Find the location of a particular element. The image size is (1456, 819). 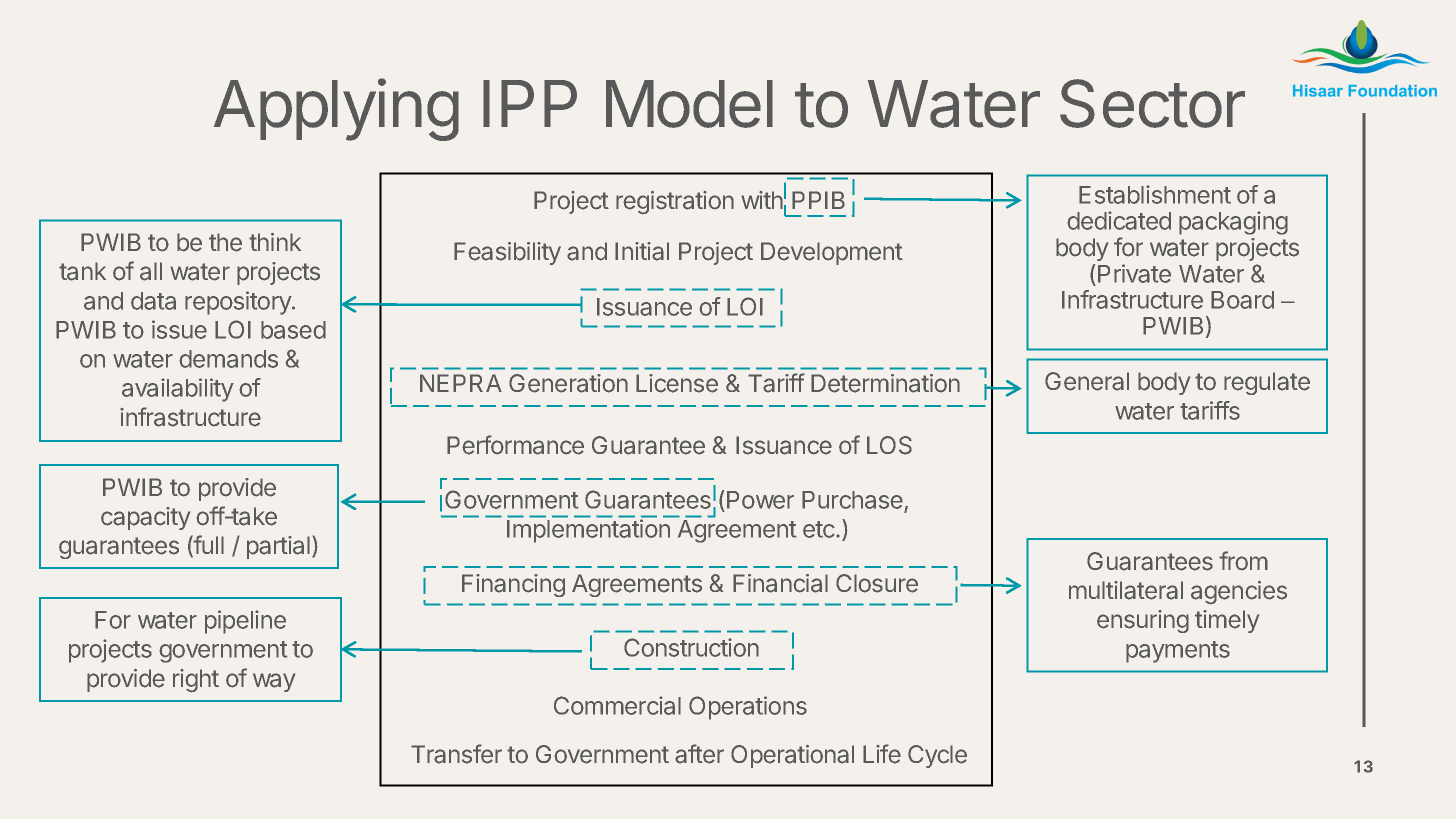

Model is located at coordinates (689, 104).
